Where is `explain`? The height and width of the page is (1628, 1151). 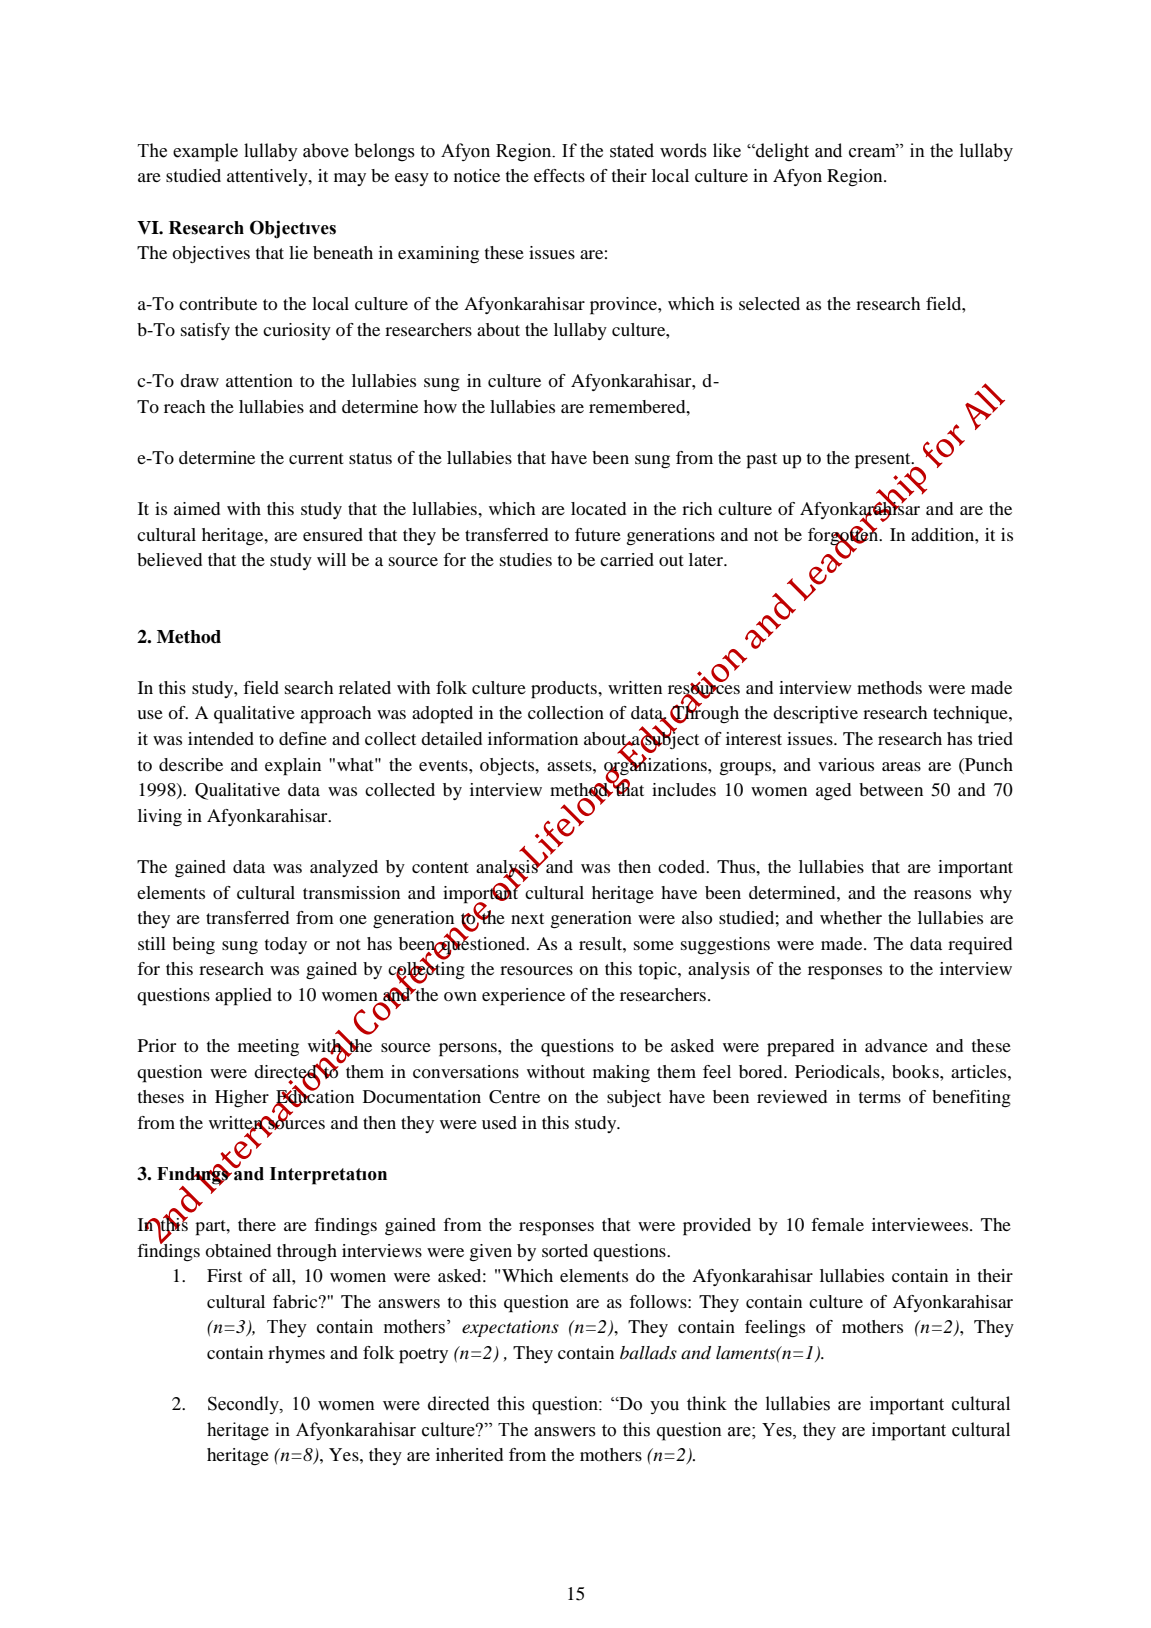 explain is located at coordinates (293, 767).
